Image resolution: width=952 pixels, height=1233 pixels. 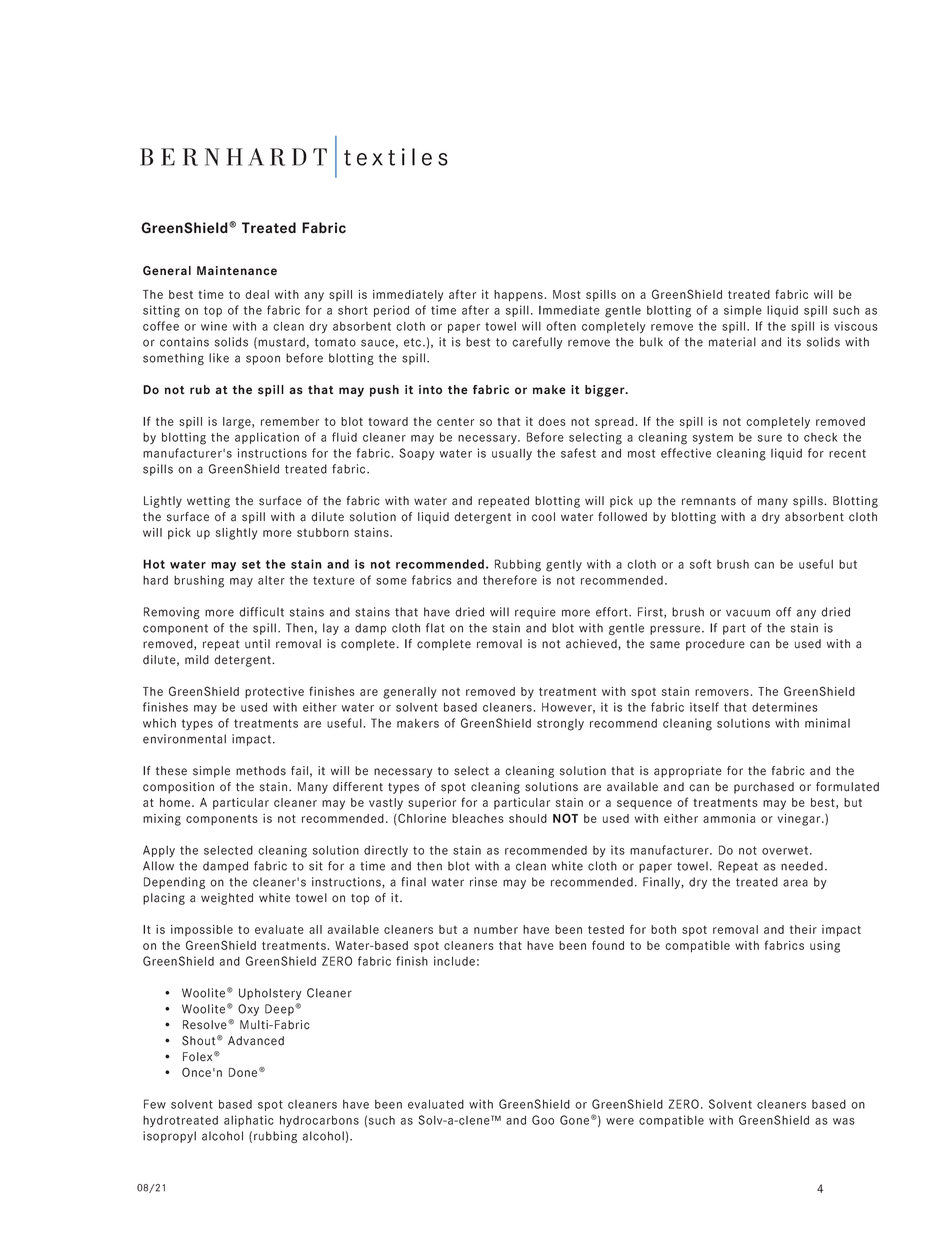 I want to click on set, so click(x=251, y=564).
